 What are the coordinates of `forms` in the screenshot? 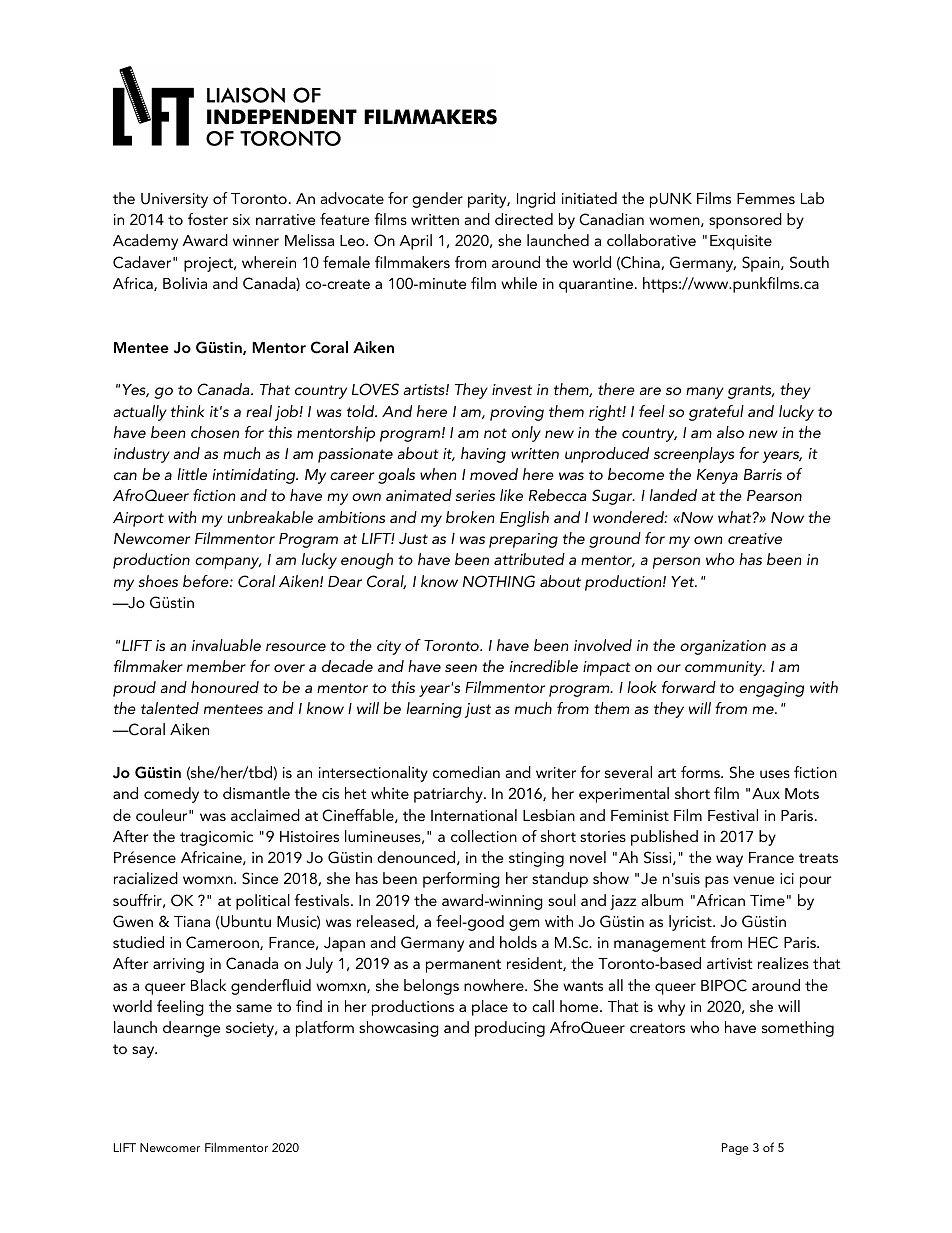 It's located at (701, 772).
